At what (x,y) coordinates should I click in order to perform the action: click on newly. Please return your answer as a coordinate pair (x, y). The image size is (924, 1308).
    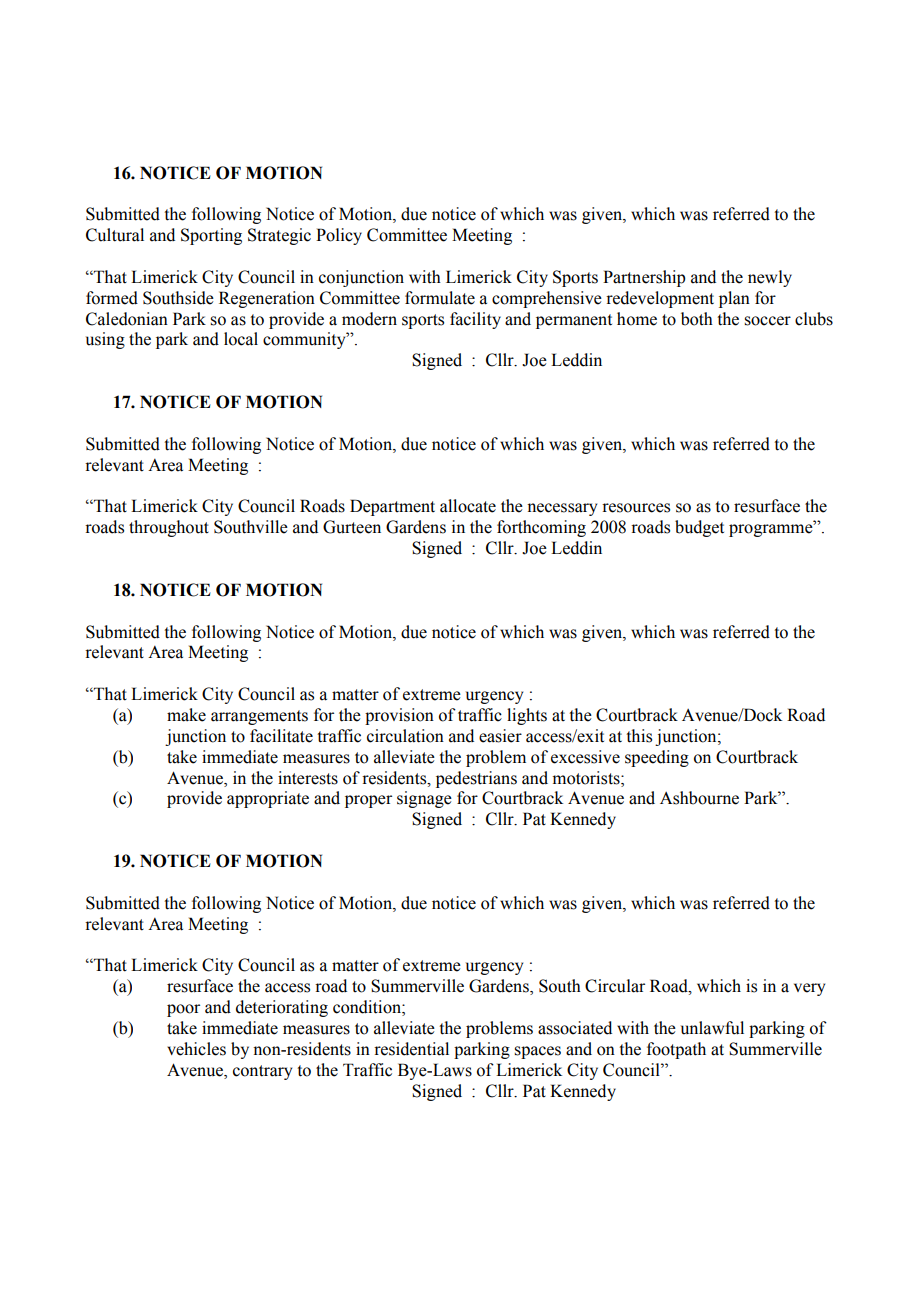
    Looking at the image, I should click on (770, 278).
